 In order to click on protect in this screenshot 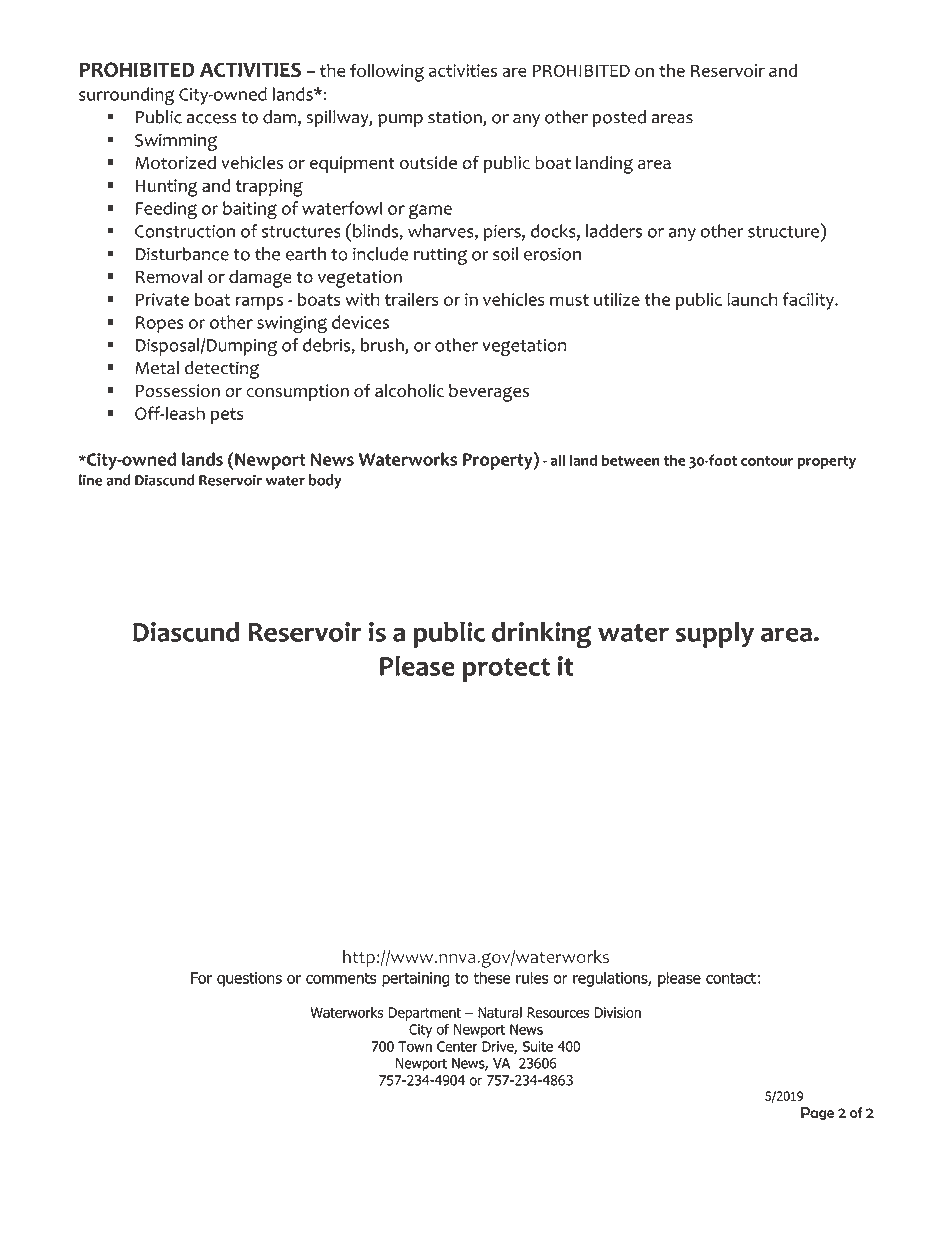, I will do `click(506, 670)`.
